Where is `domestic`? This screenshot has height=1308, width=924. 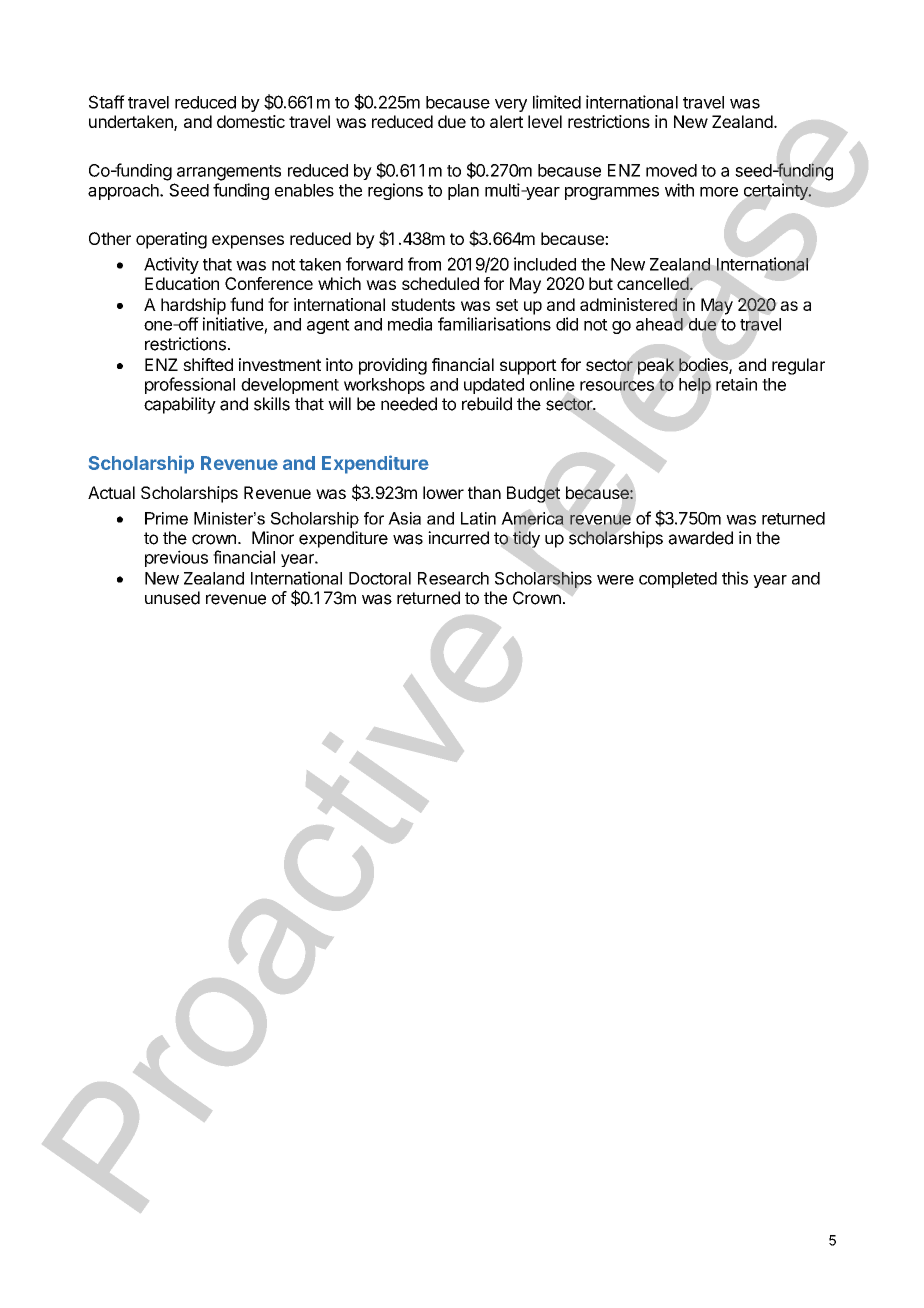 domestic is located at coordinates (251, 121).
